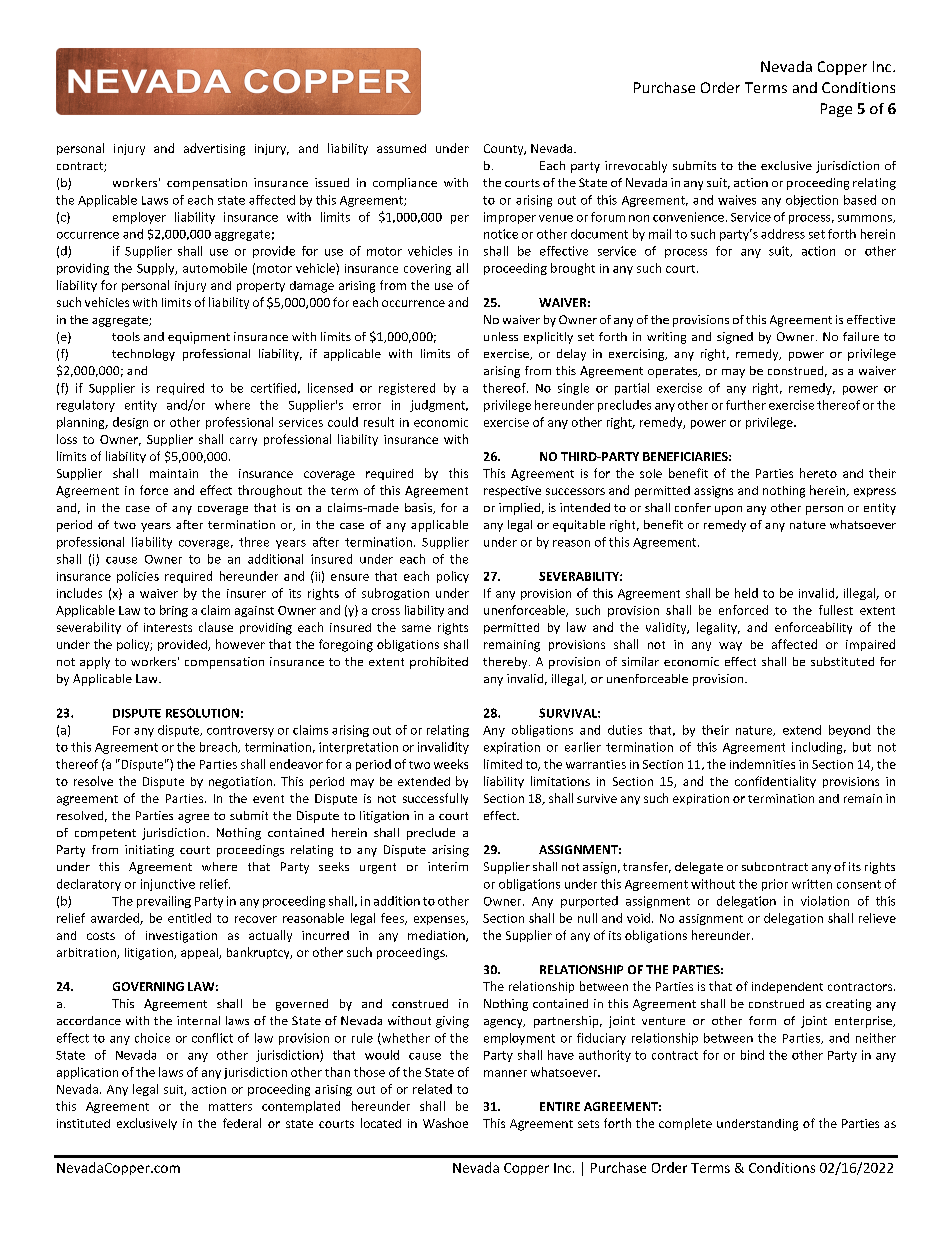 The width and height of the document is (952, 1233). What do you see at coordinates (214, 149) in the document?
I see `advertising` at bounding box center [214, 149].
